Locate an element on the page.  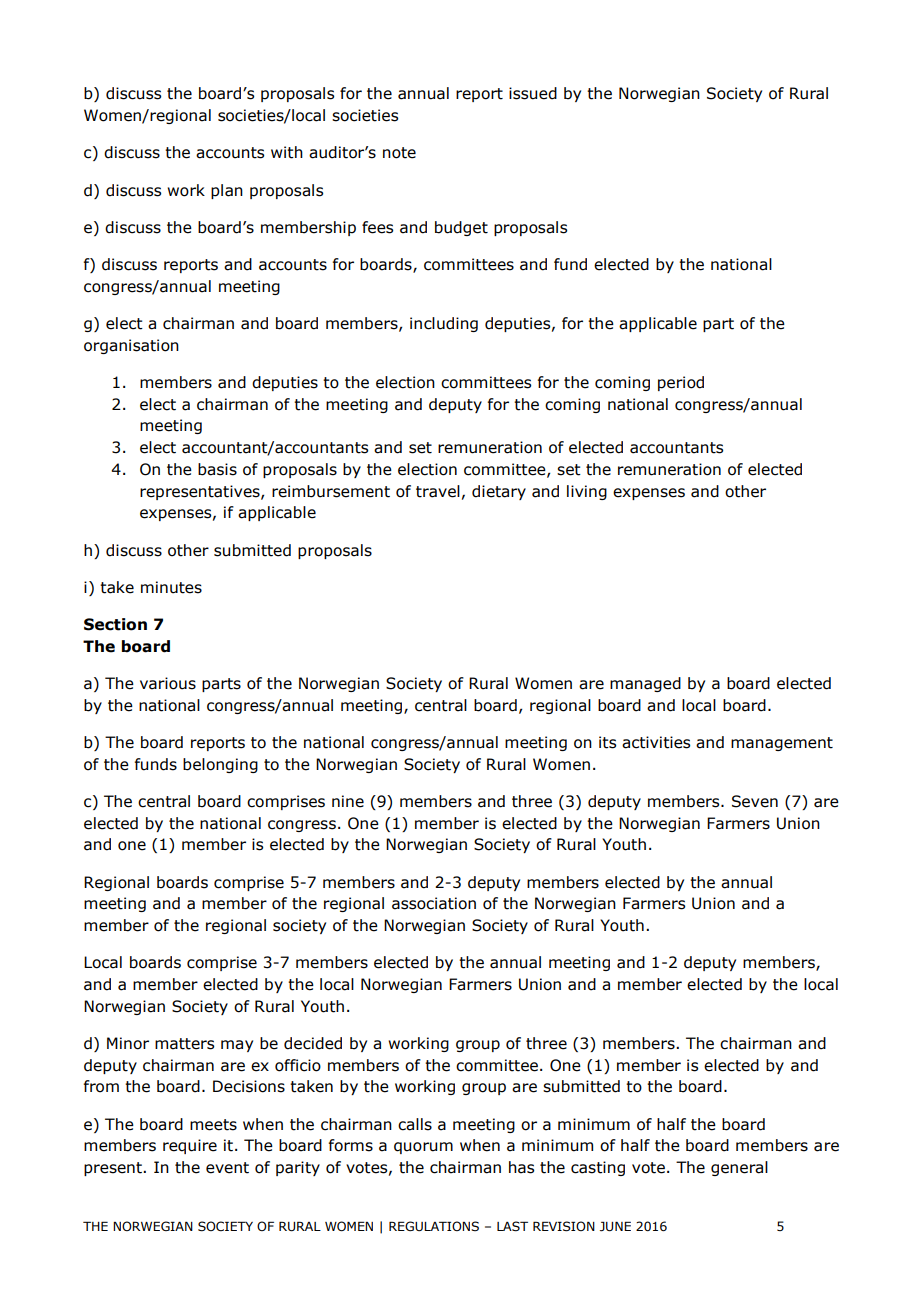
plan is located at coordinates (227, 191).
